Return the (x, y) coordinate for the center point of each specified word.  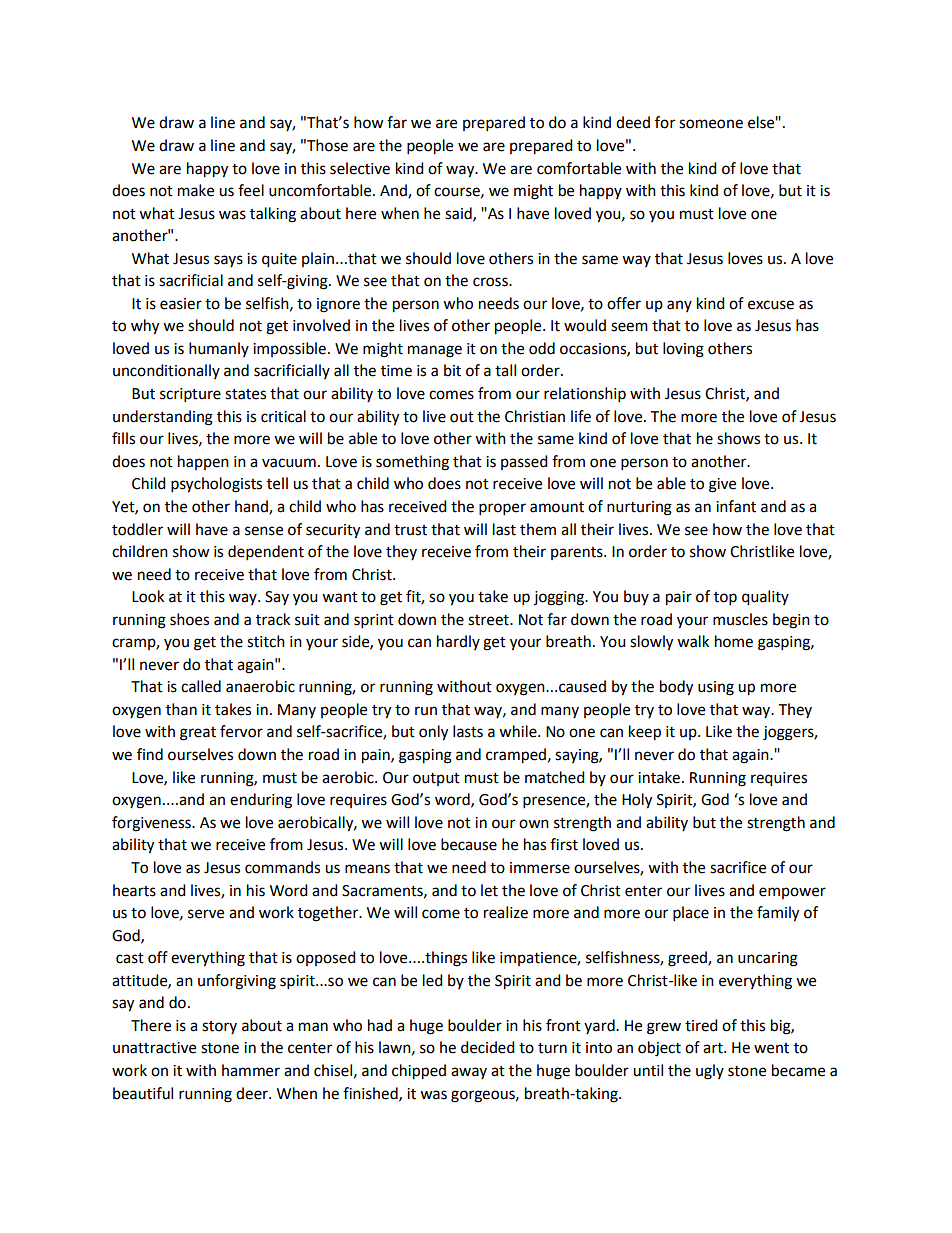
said (459, 214)
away (469, 1073)
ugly (710, 1072)
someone (711, 124)
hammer (251, 1070)
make (196, 190)
